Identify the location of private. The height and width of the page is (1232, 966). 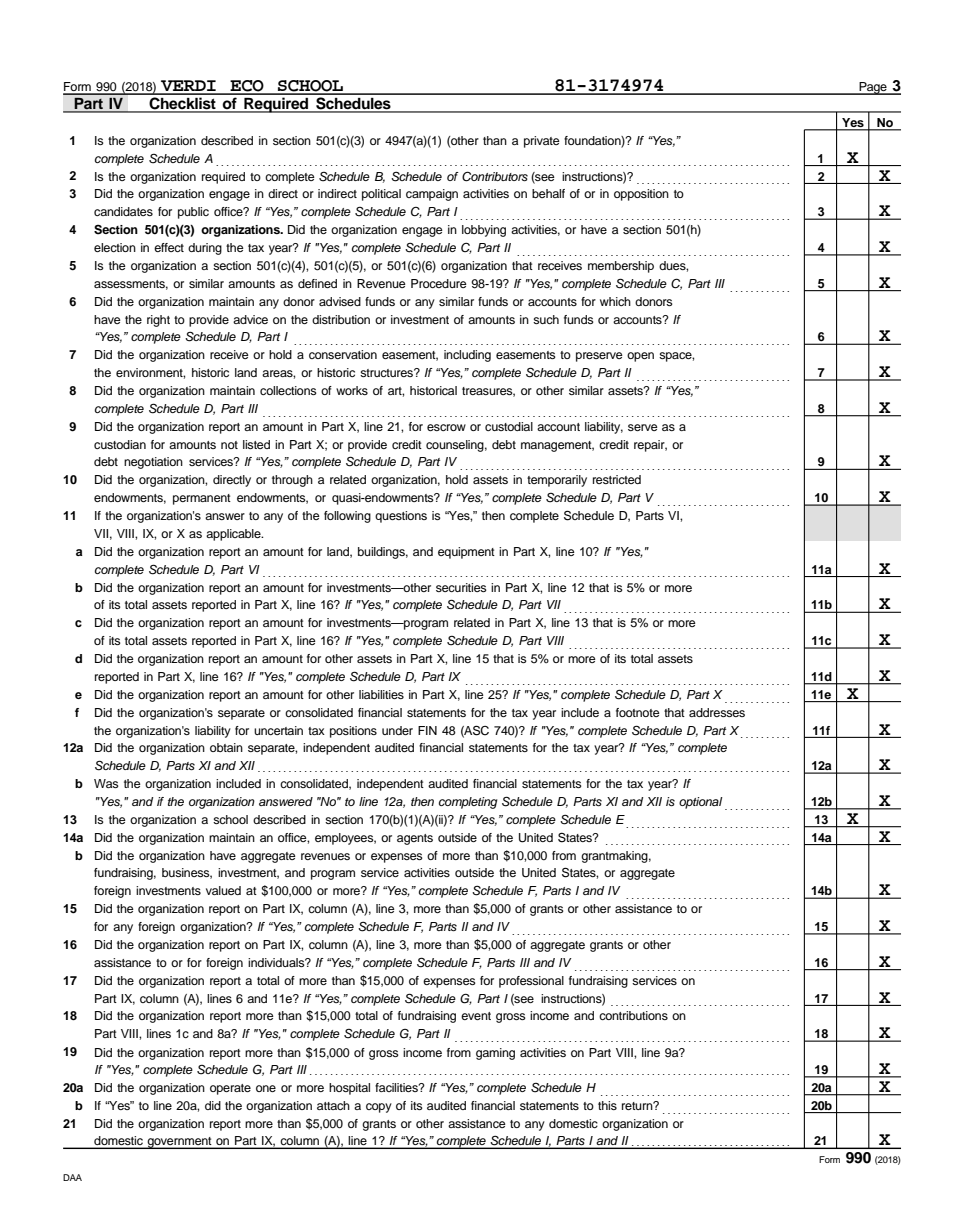
(542, 142).
